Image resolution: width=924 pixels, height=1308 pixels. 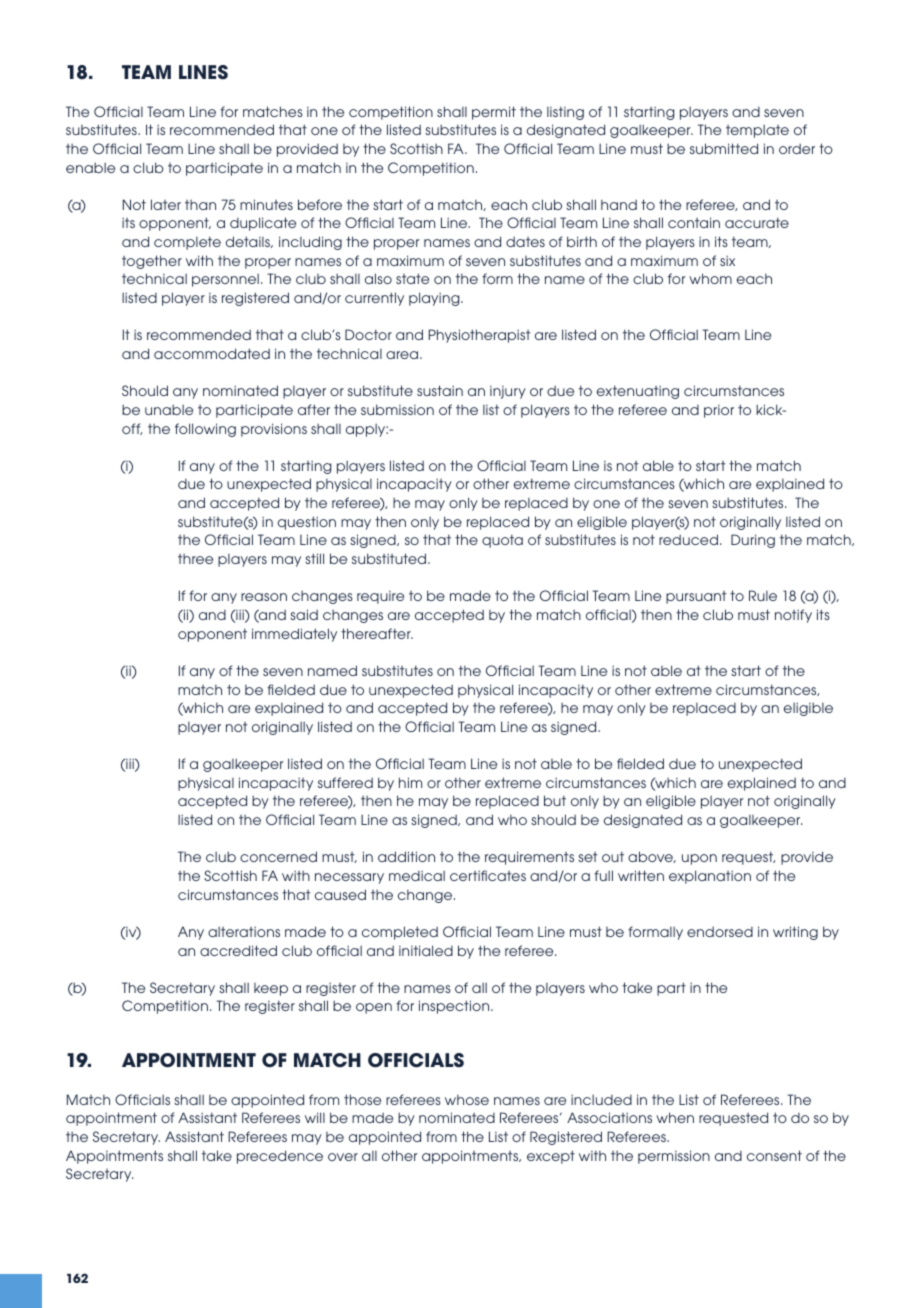 I want to click on whose, so click(x=467, y=1100).
